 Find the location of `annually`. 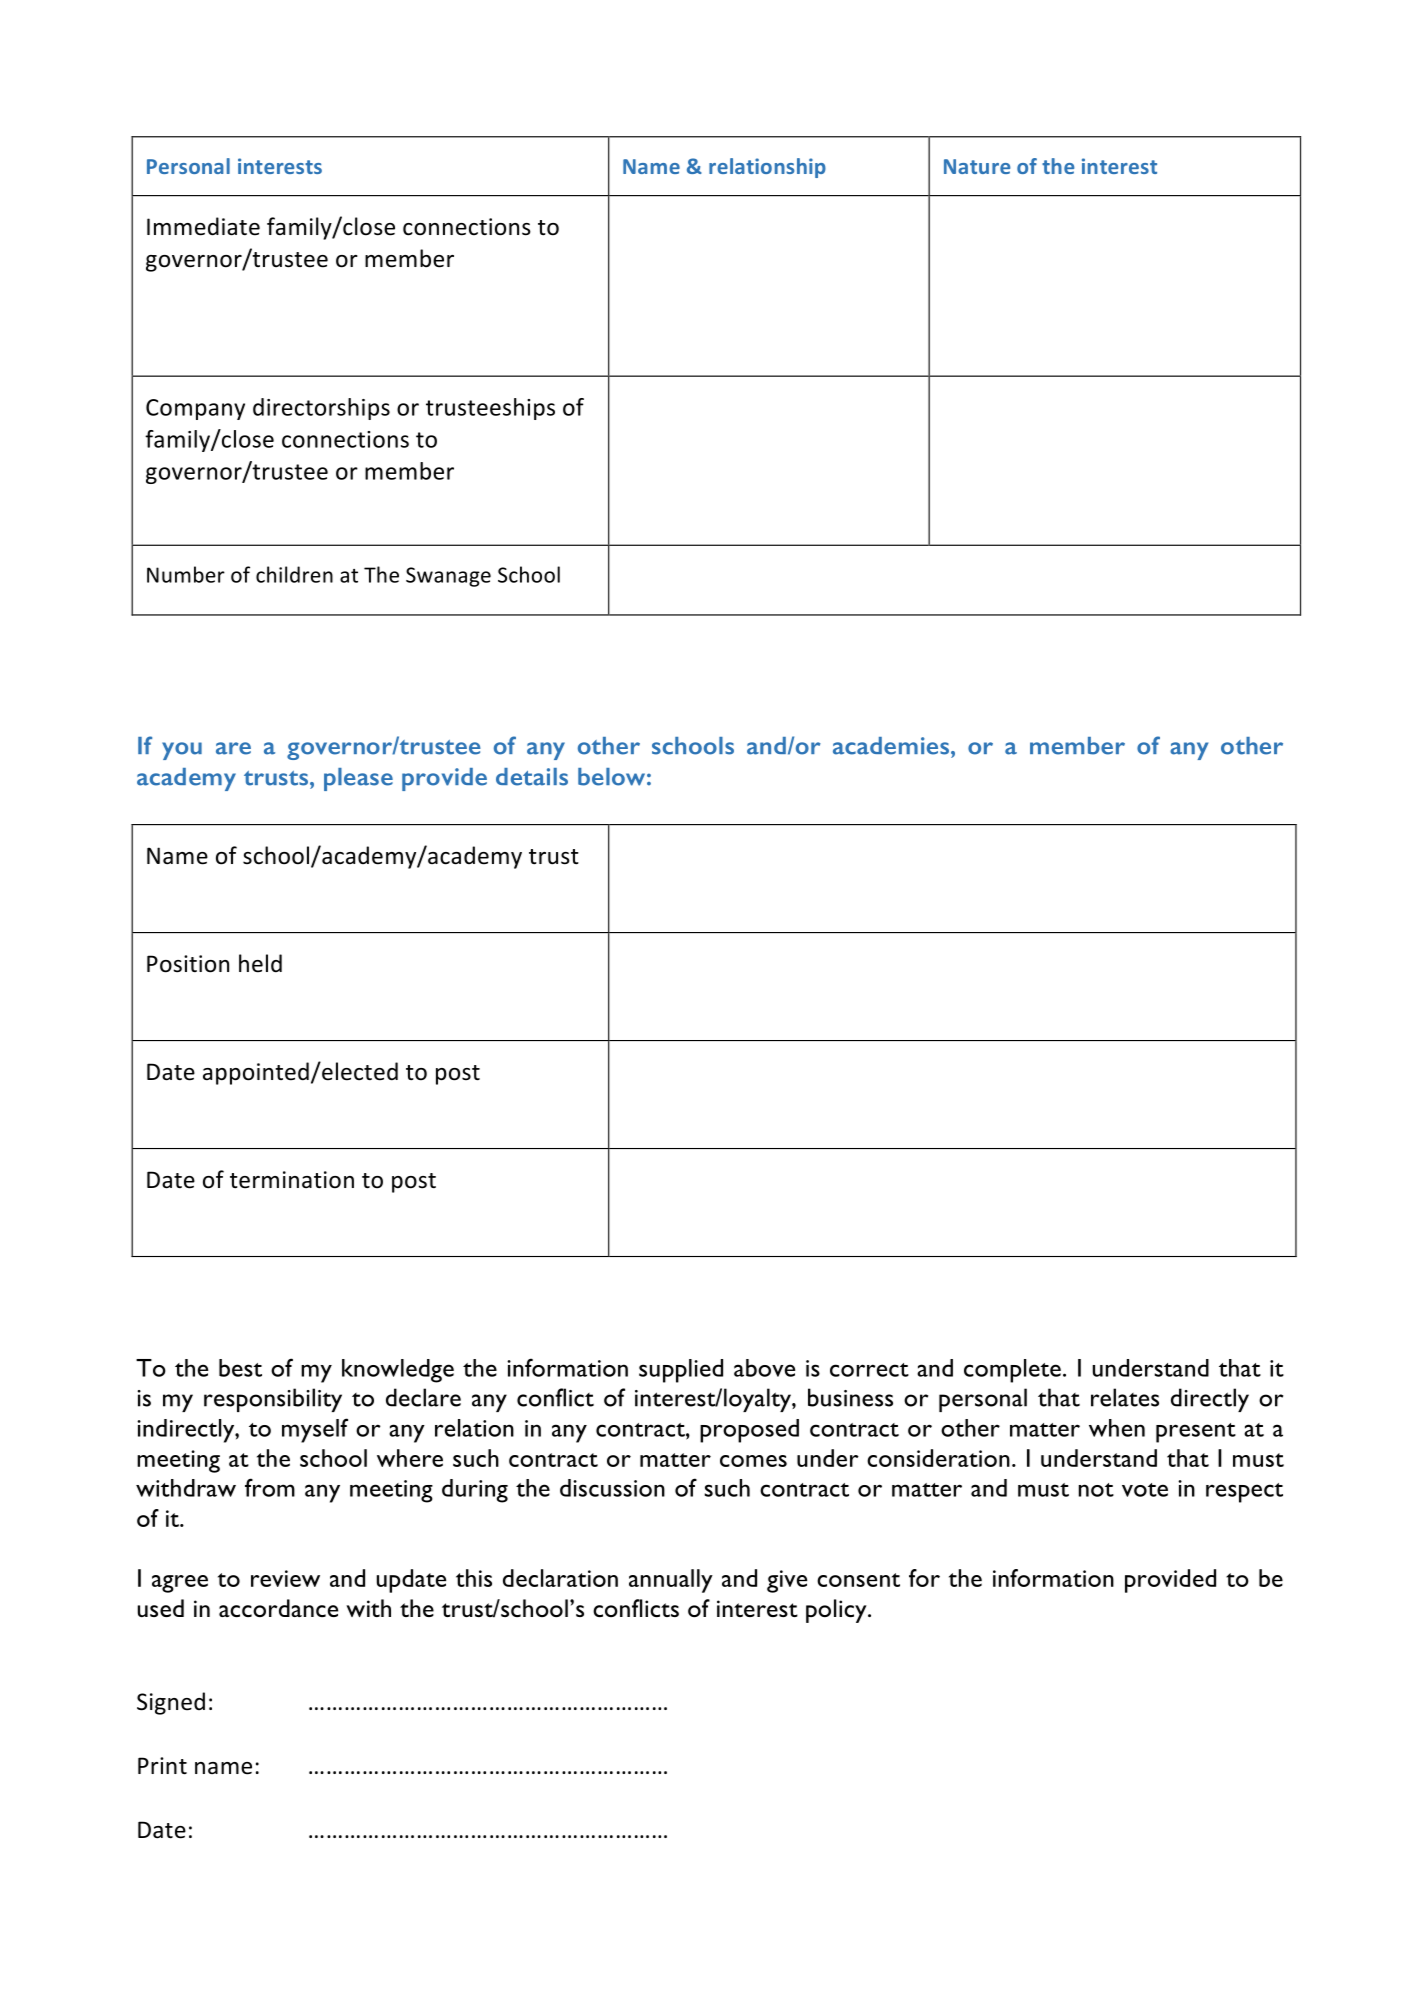

annually is located at coordinates (671, 1581).
